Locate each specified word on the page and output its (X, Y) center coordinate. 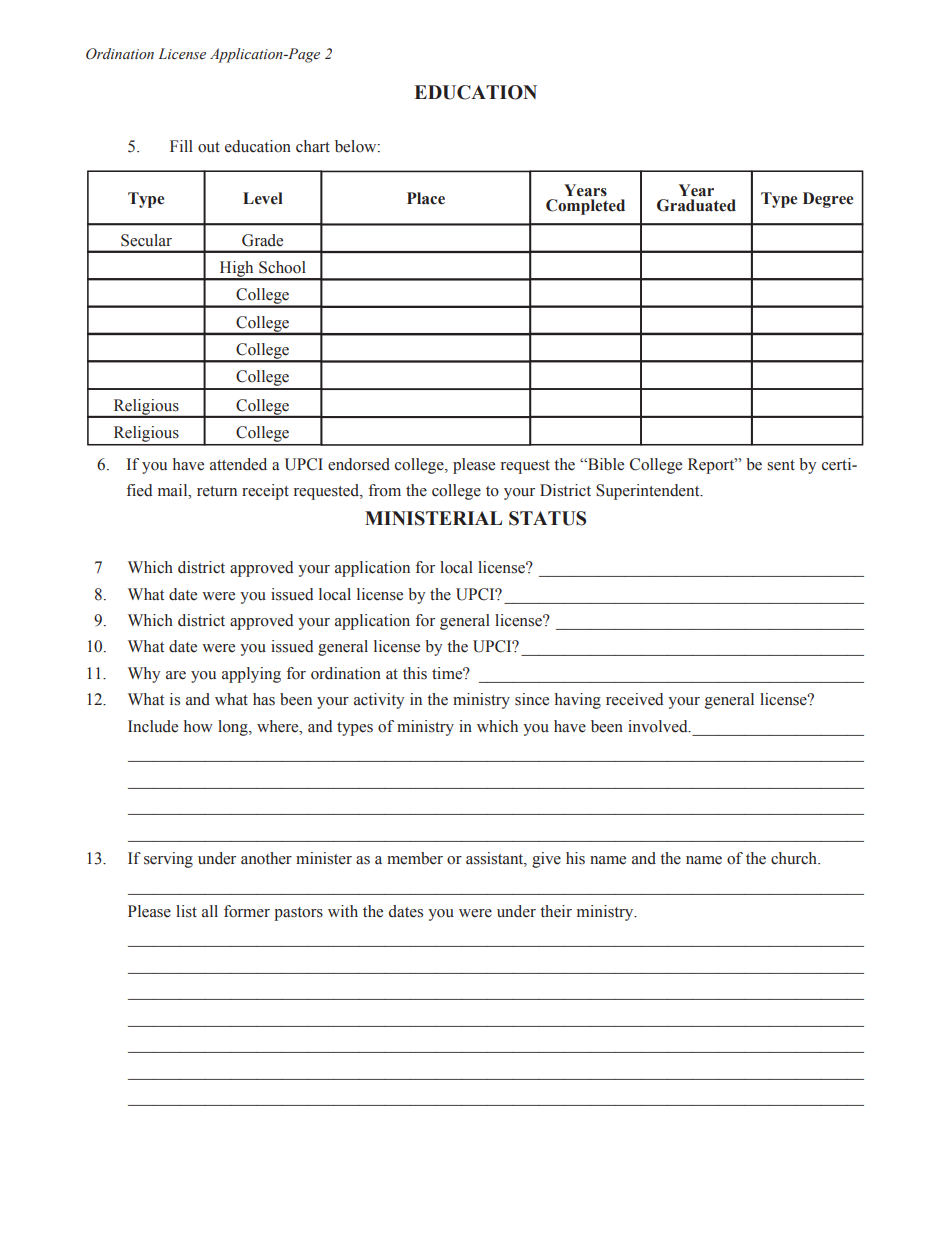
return (217, 491)
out (209, 147)
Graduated (696, 205)
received (634, 699)
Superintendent (649, 492)
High (236, 270)
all (210, 911)
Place (426, 198)
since (532, 699)
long (234, 728)
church (795, 858)
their (556, 911)
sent (781, 465)
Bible (605, 464)
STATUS (547, 518)
